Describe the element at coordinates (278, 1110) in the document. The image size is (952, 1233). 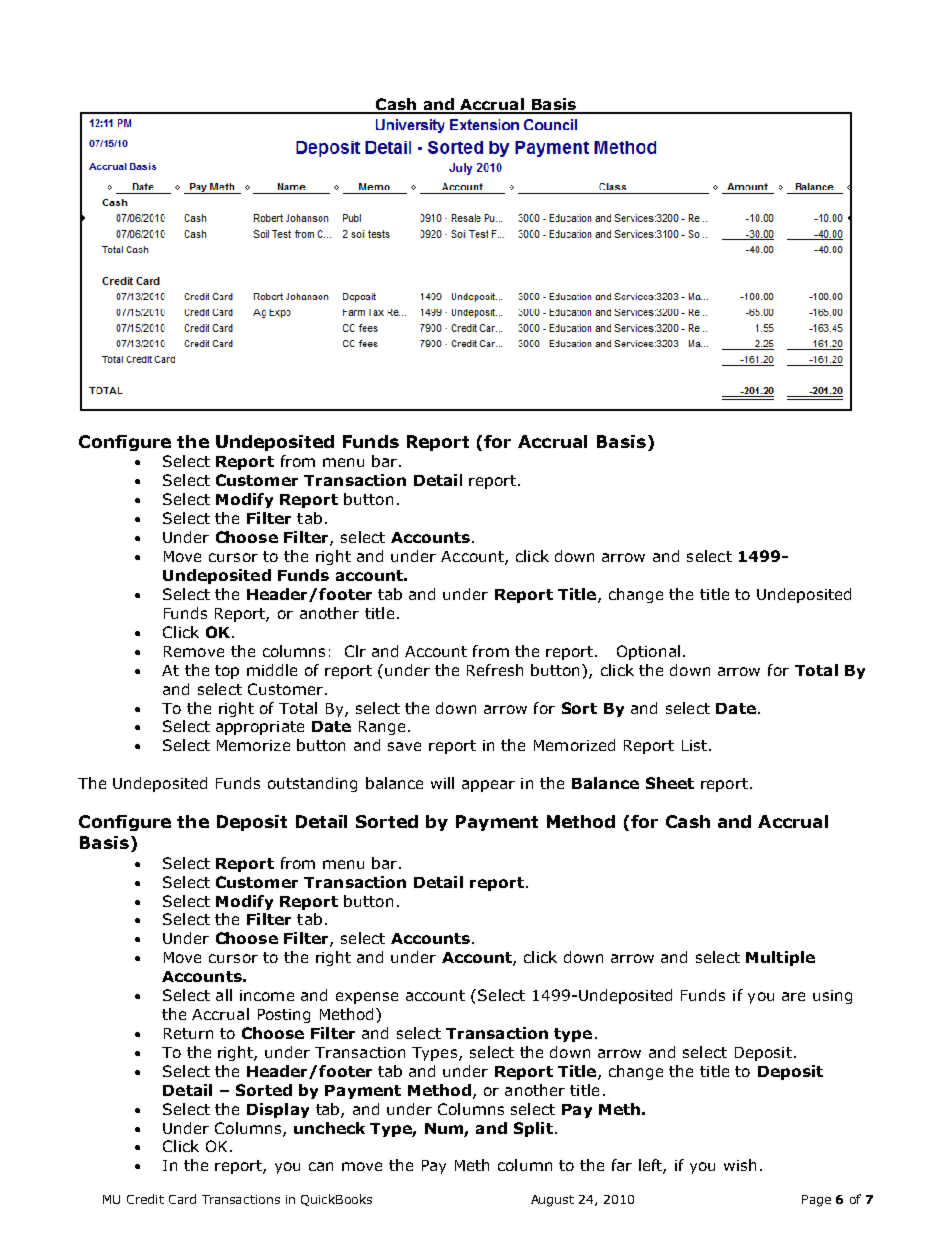
I see `Display` at that location.
